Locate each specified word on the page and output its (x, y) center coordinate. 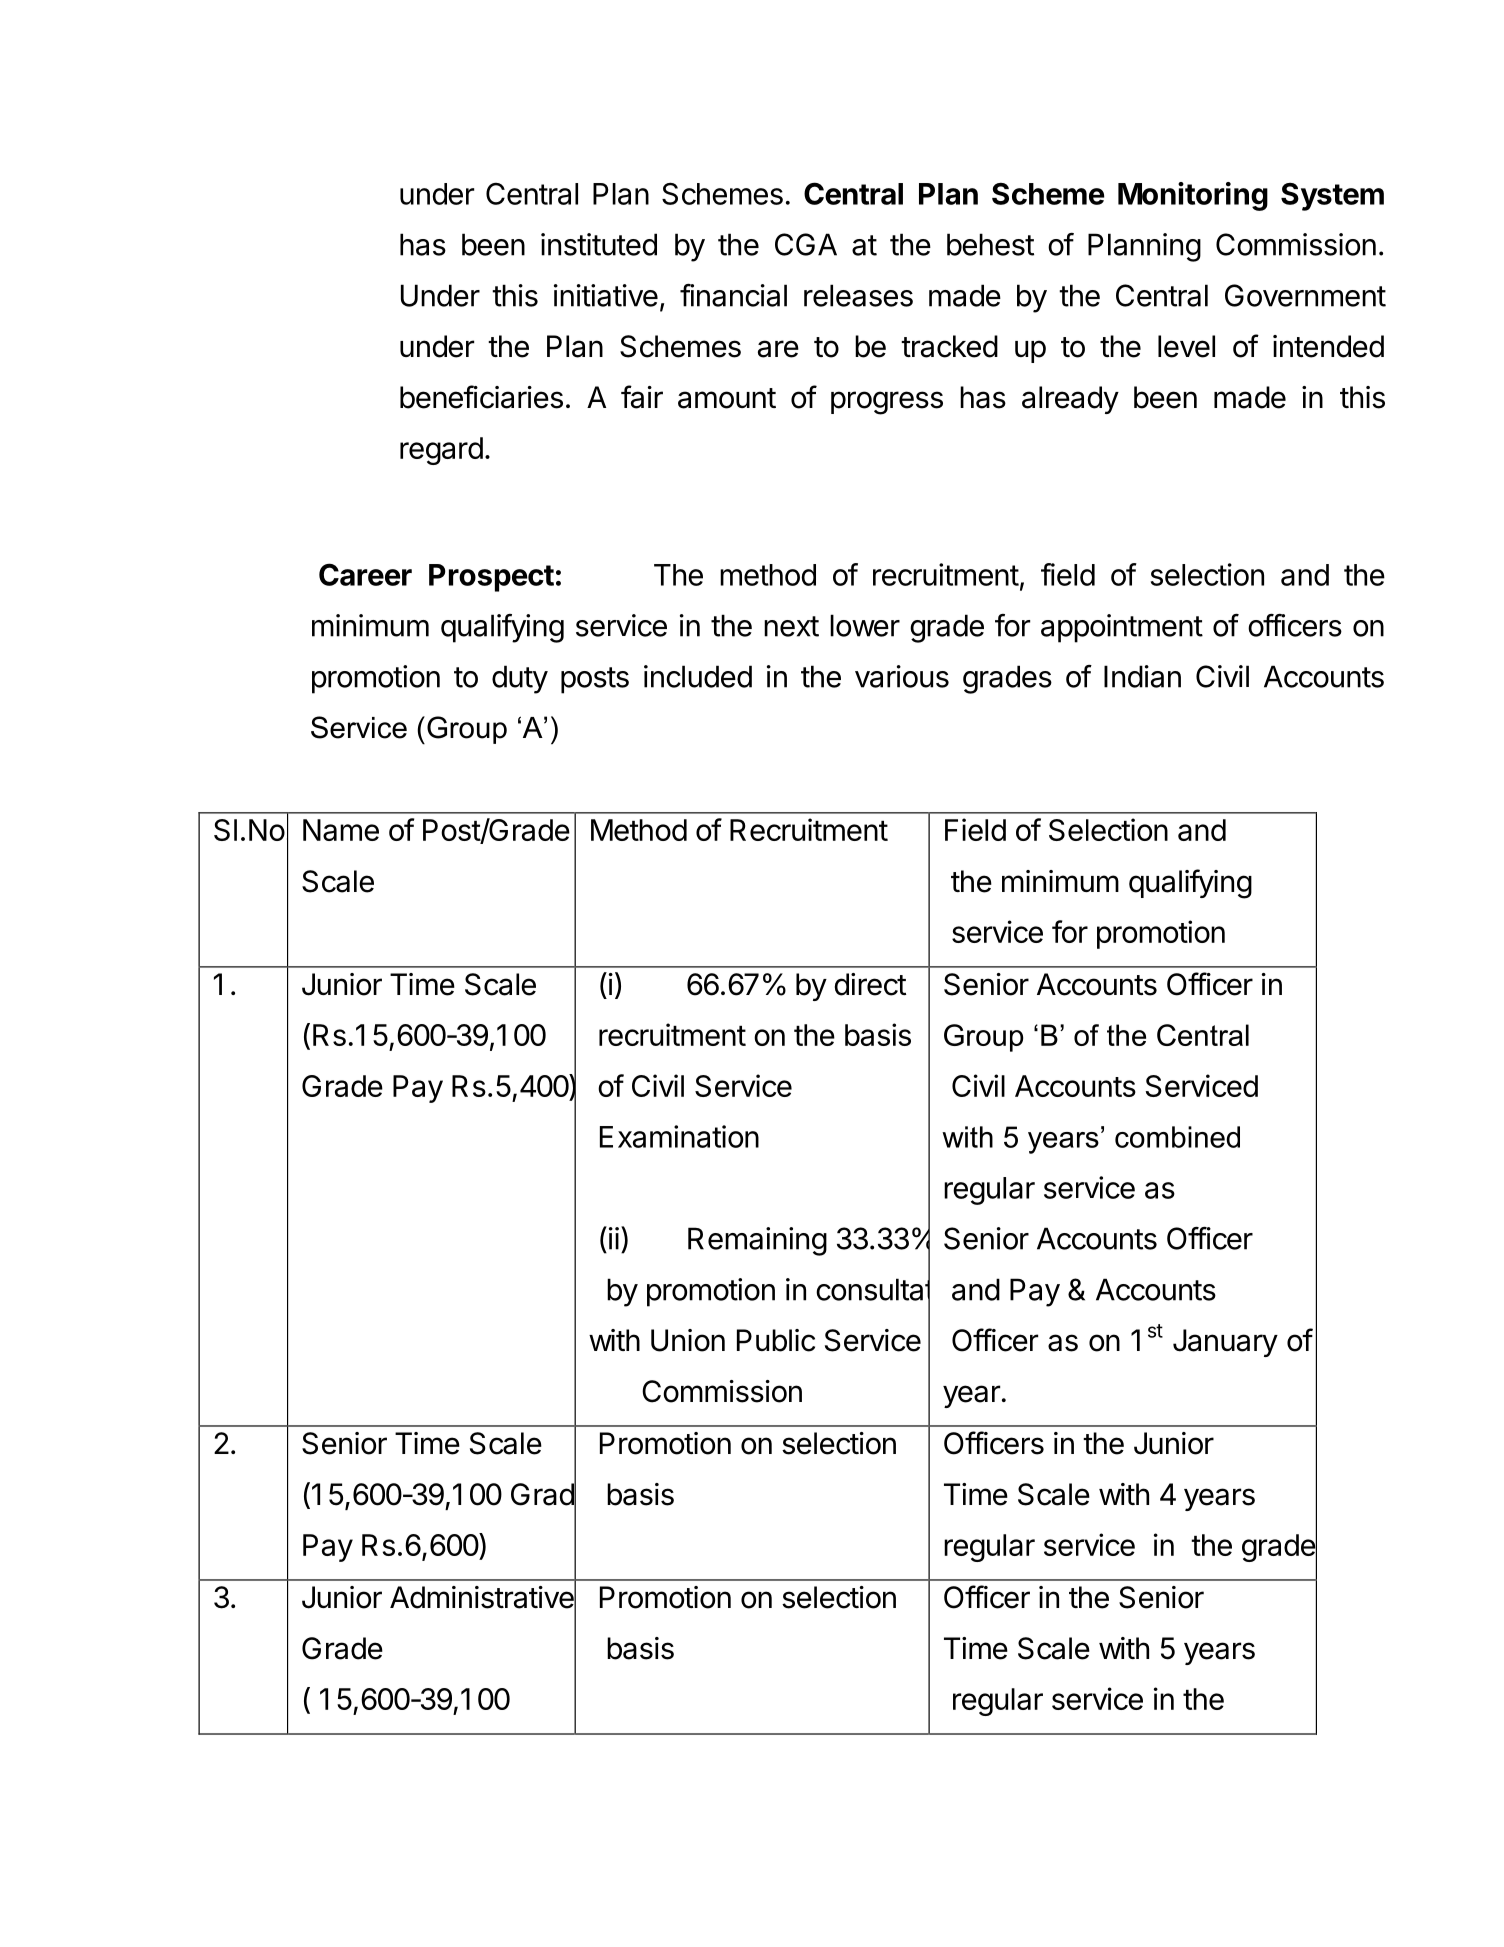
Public (776, 1340)
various (902, 676)
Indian (1142, 676)
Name (341, 830)
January (1225, 1343)
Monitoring (1193, 196)
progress (887, 403)
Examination (679, 1136)
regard (441, 451)
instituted (599, 244)
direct (870, 984)
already (1070, 400)
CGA (806, 244)
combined (1177, 1137)
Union (688, 1340)
